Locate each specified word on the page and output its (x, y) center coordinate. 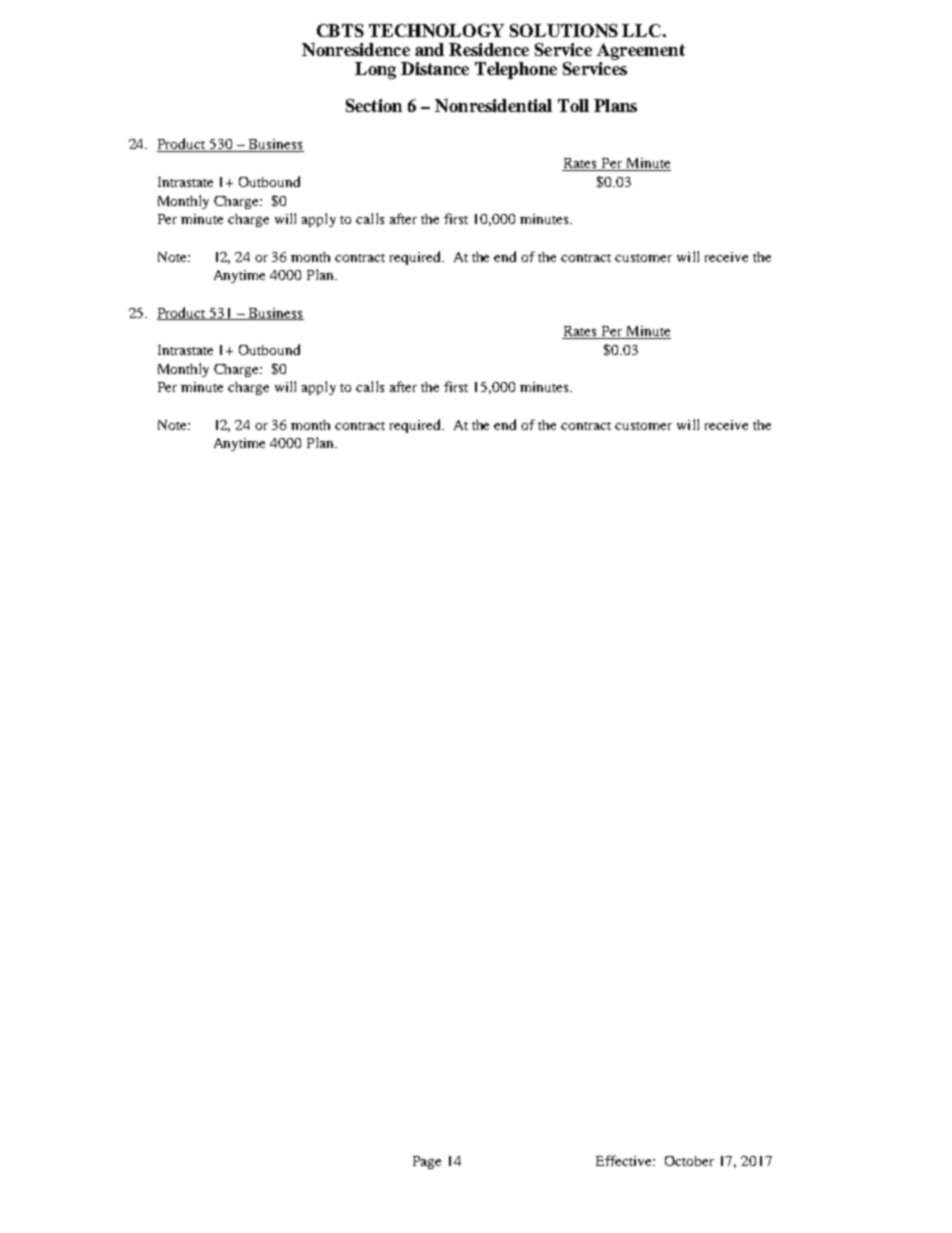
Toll (573, 105)
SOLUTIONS (564, 30)
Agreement (641, 51)
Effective (625, 1160)
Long (375, 70)
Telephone (516, 70)
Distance (435, 68)
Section (374, 105)
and (429, 49)
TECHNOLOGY (436, 30)
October (689, 1161)
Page (427, 1162)
